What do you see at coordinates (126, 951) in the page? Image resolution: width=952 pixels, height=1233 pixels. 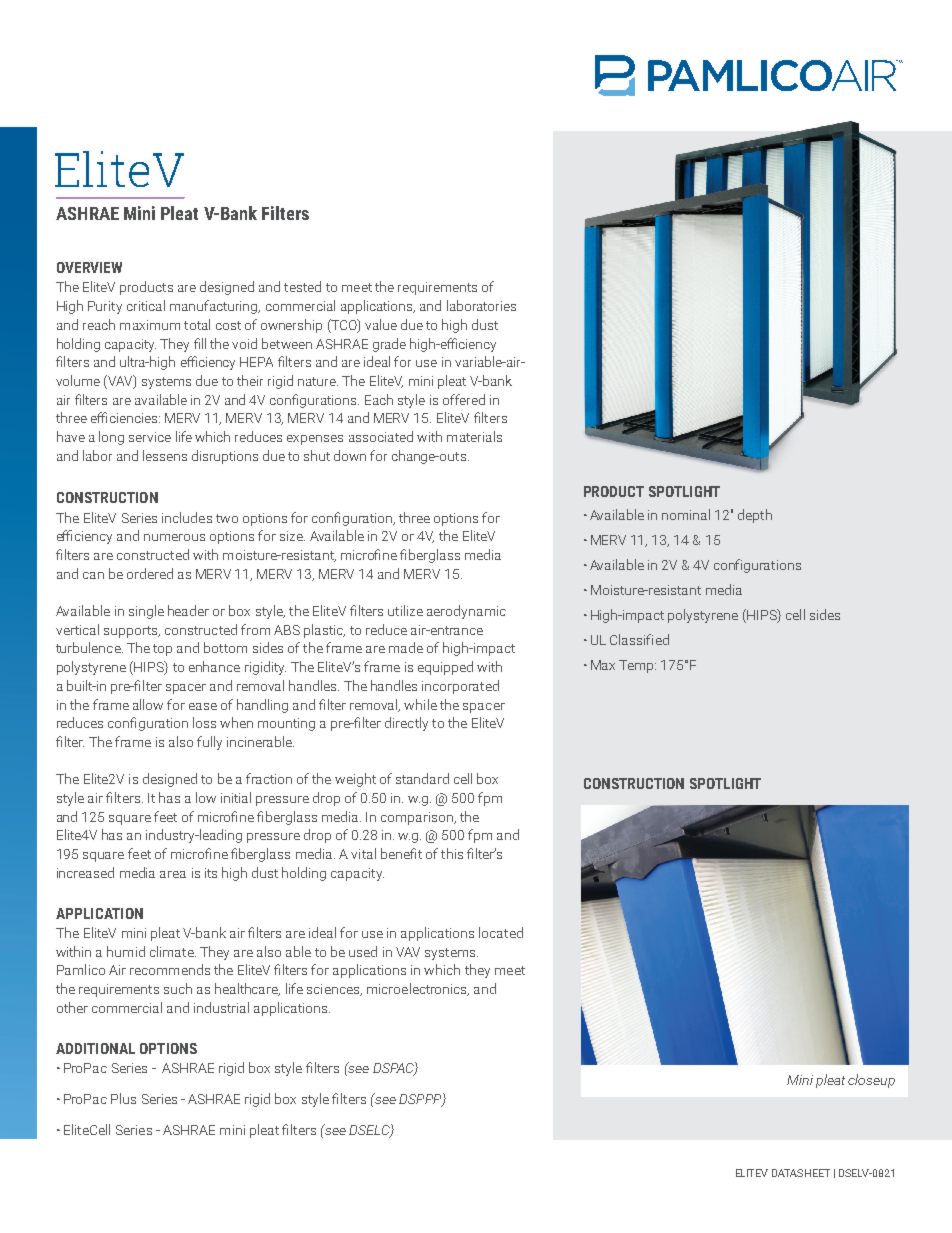 I see `humid` at bounding box center [126, 951].
